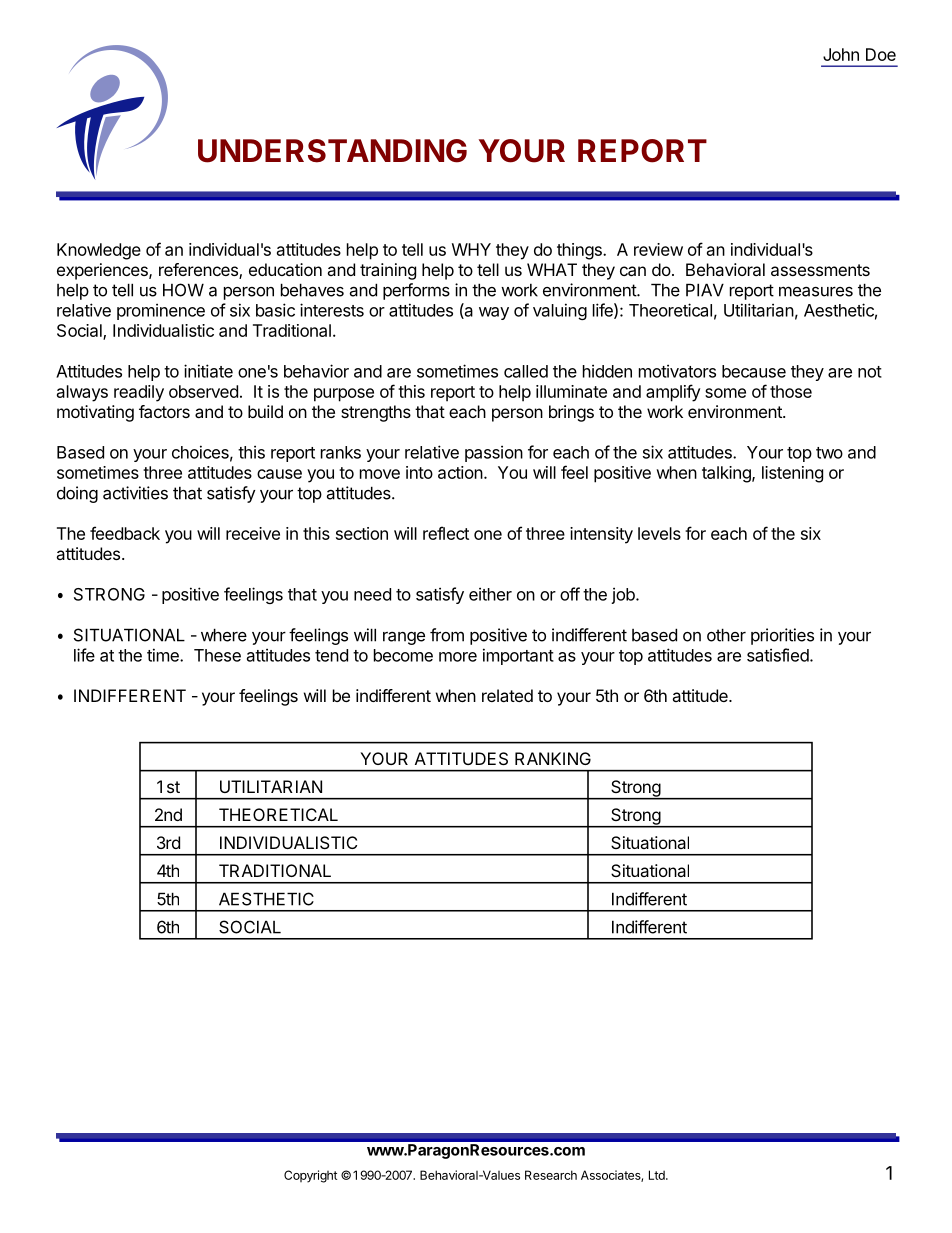  What do you see at coordinates (310, 1176) in the image?
I see `Copyright` at bounding box center [310, 1176].
